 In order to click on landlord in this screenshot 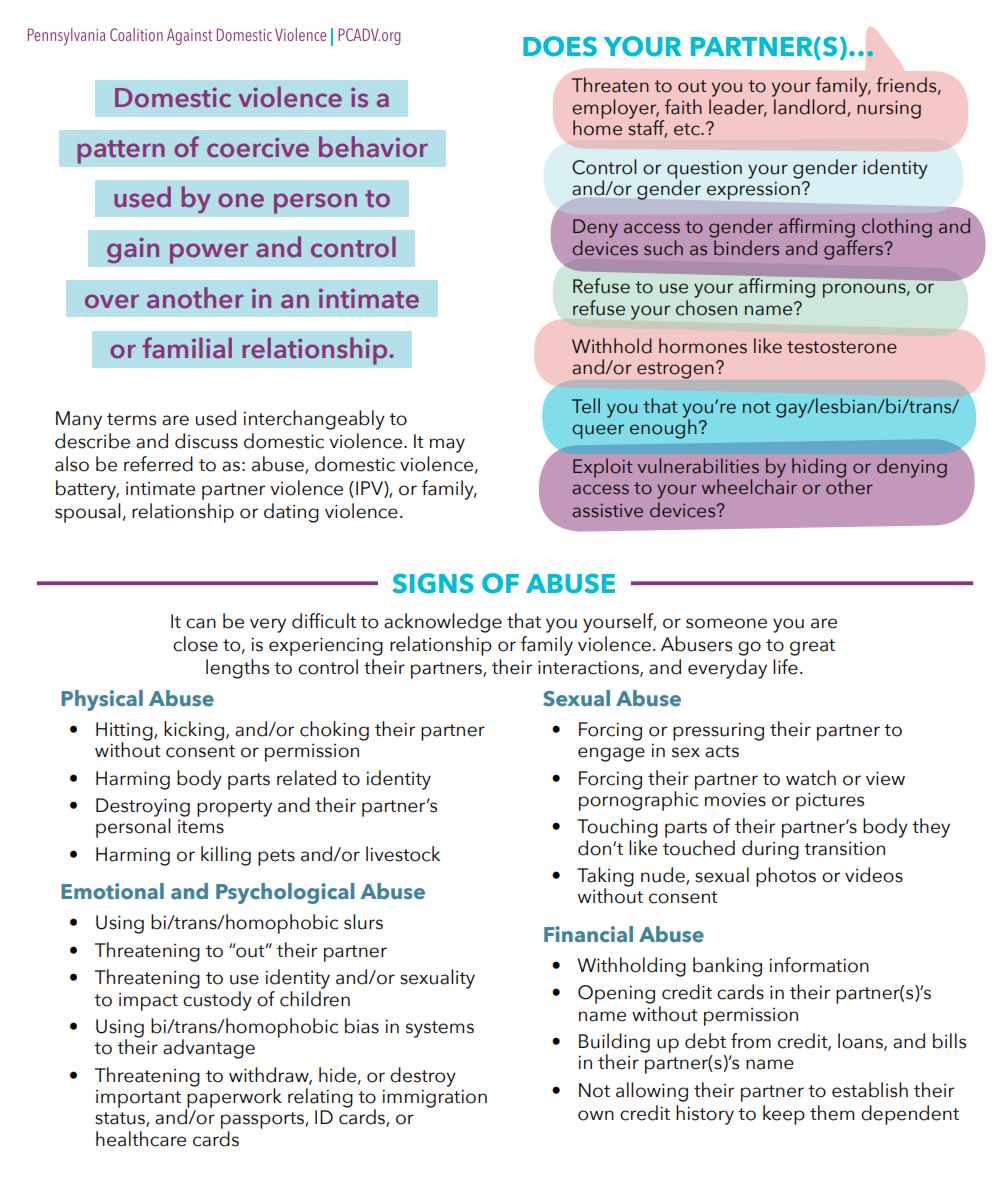, I will do `click(809, 107)`.
